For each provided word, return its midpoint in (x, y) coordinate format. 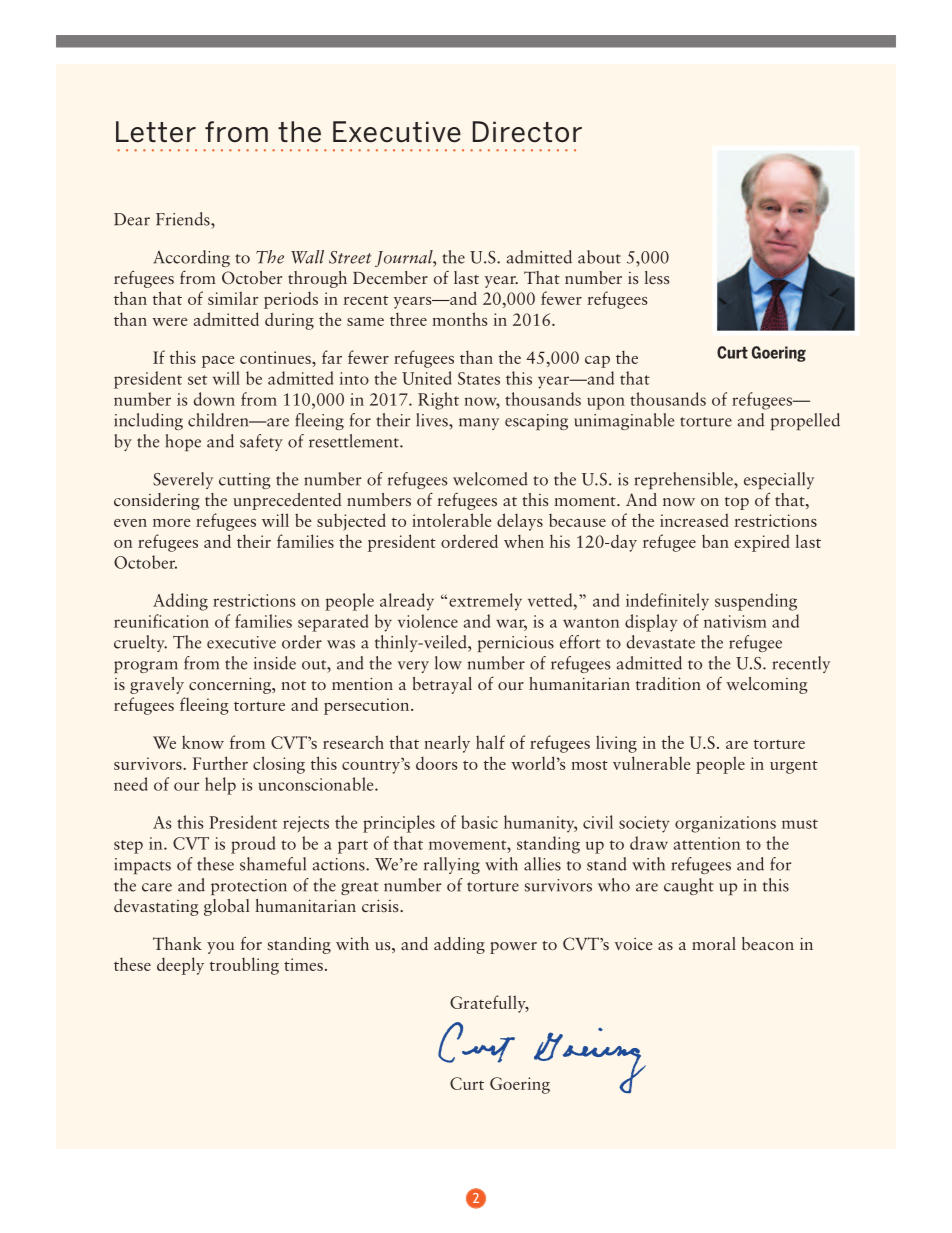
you (220, 948)
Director (527, 132)
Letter (156, 132)
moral (714, 943)
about (599, 257)
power (513, 948)
